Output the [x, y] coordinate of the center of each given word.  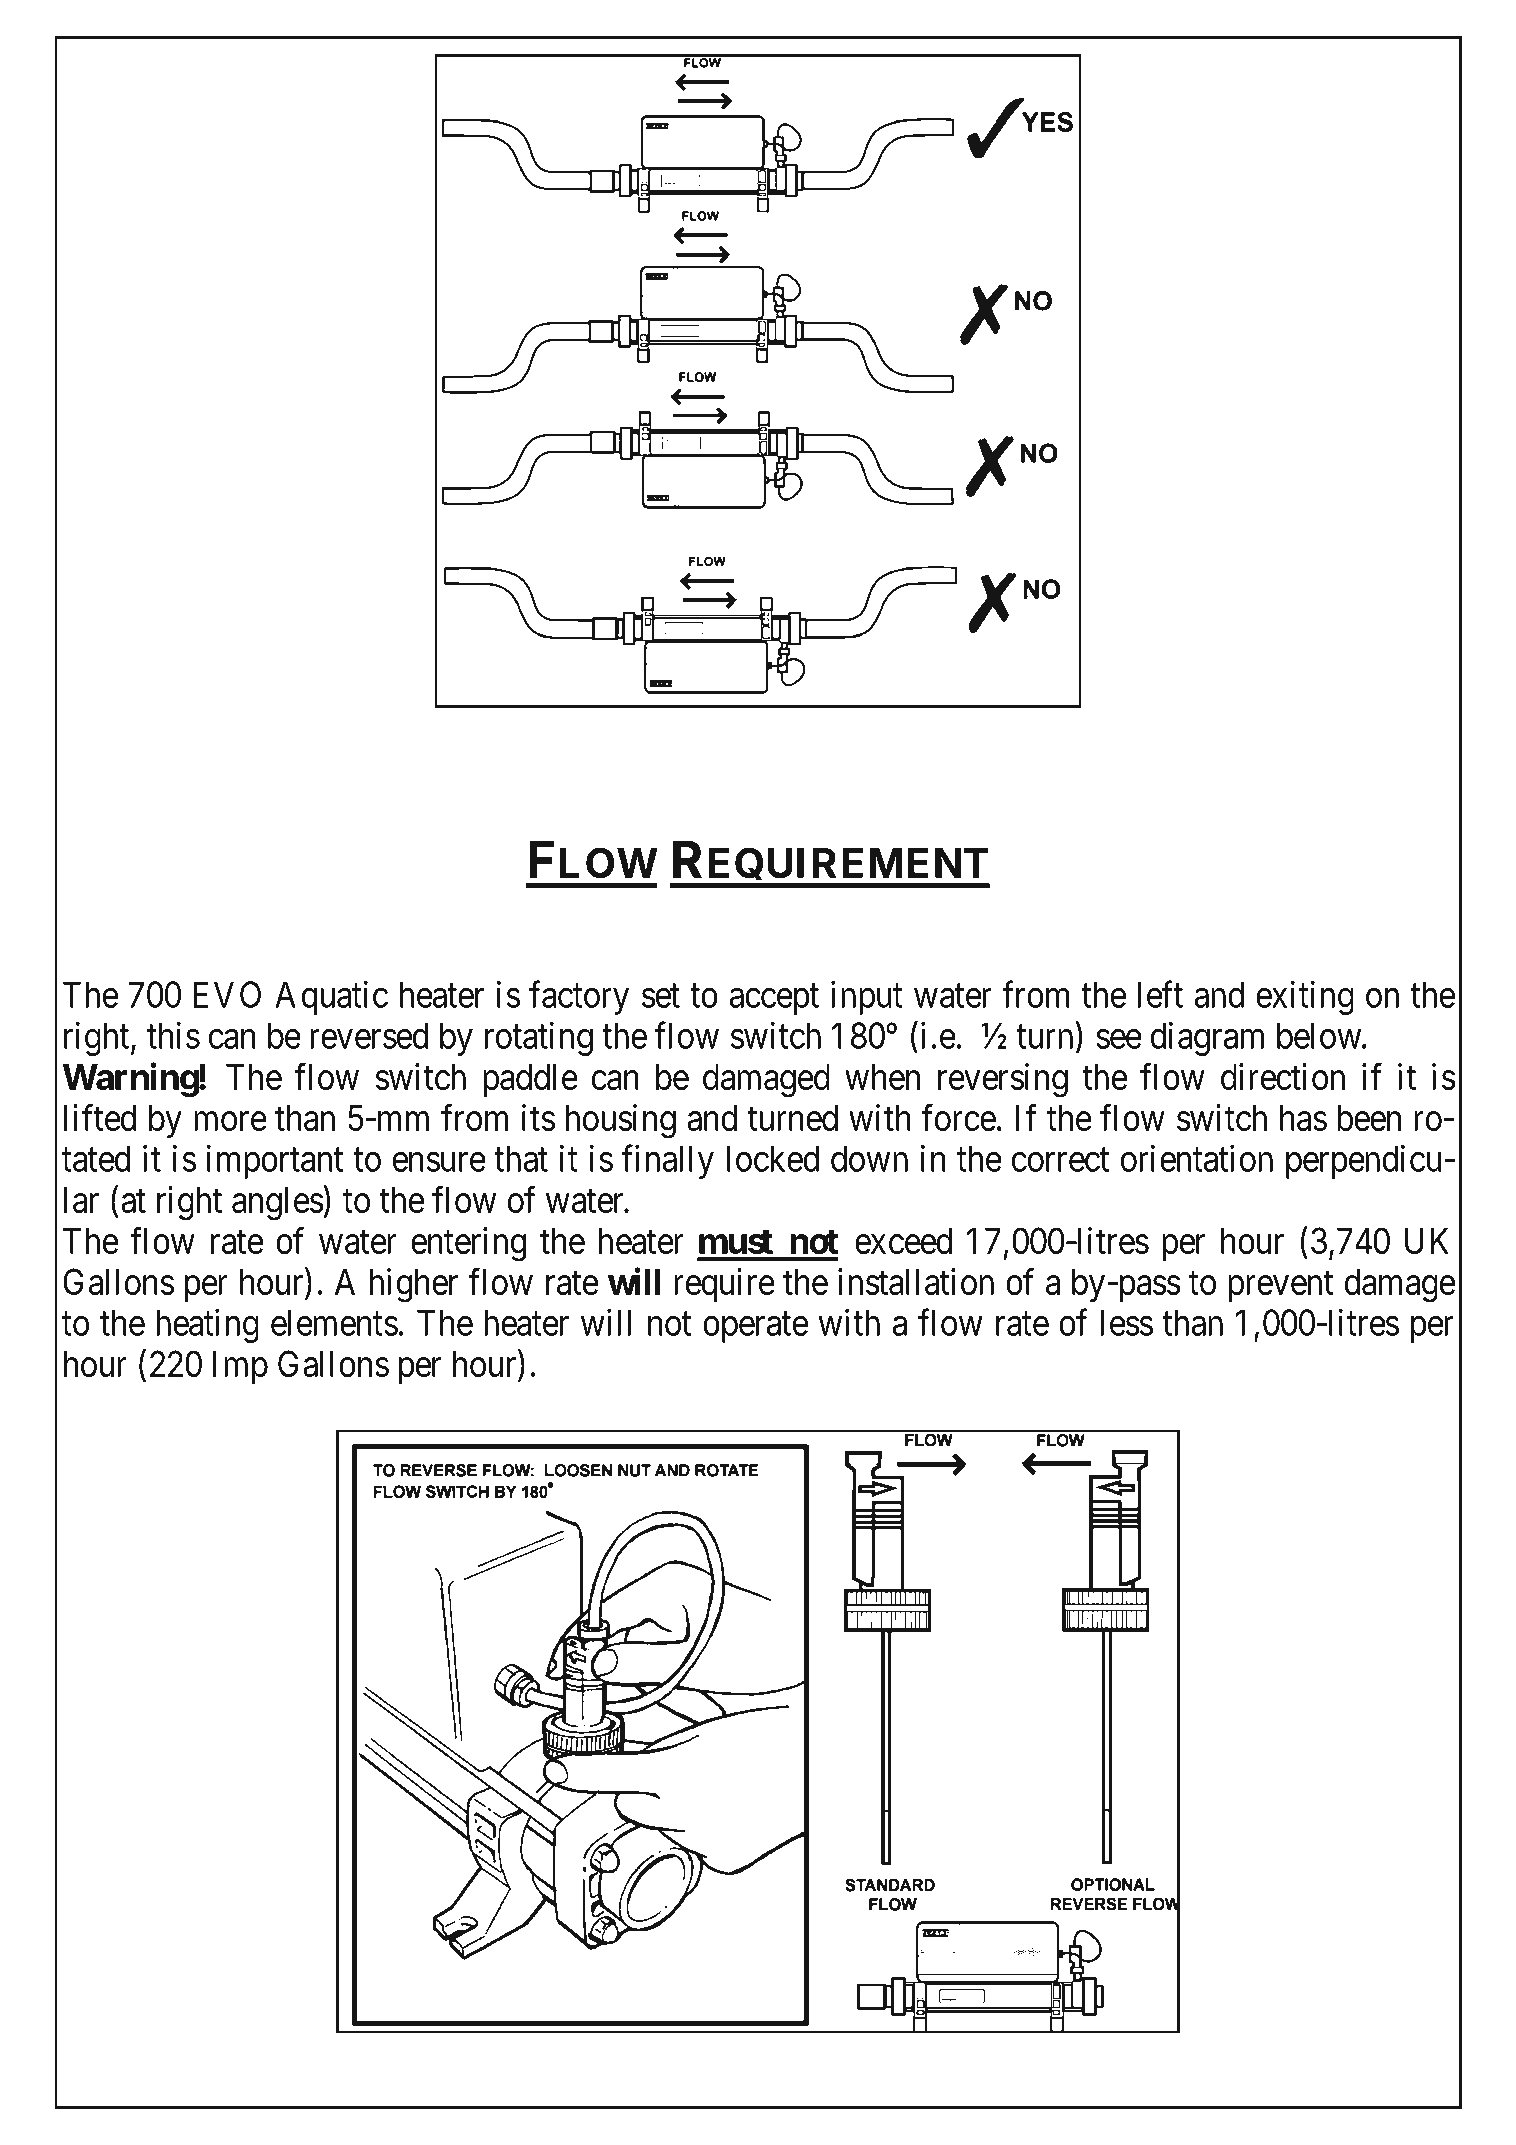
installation [916, 1281]
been [1369, 1118]
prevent [1280, 1287]
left [1160, 994]
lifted [100, 1117]
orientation [1197, 1158]
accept [774, 999]
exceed [903, 1241]
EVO [227, 994]
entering [469, 1244]
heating [207, 1326]
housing [621, 1121]
